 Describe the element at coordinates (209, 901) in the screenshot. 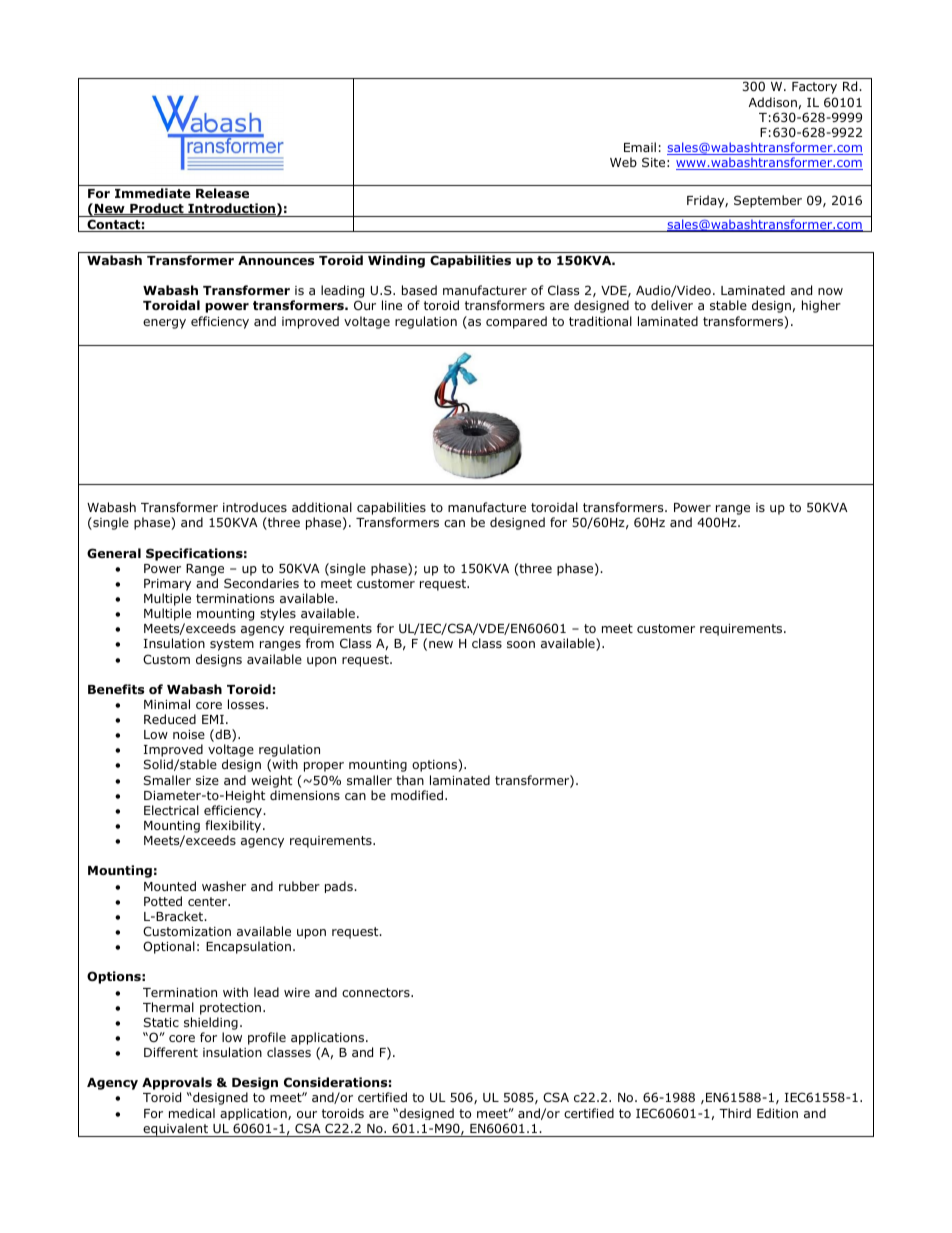

I see `center` at that location.
